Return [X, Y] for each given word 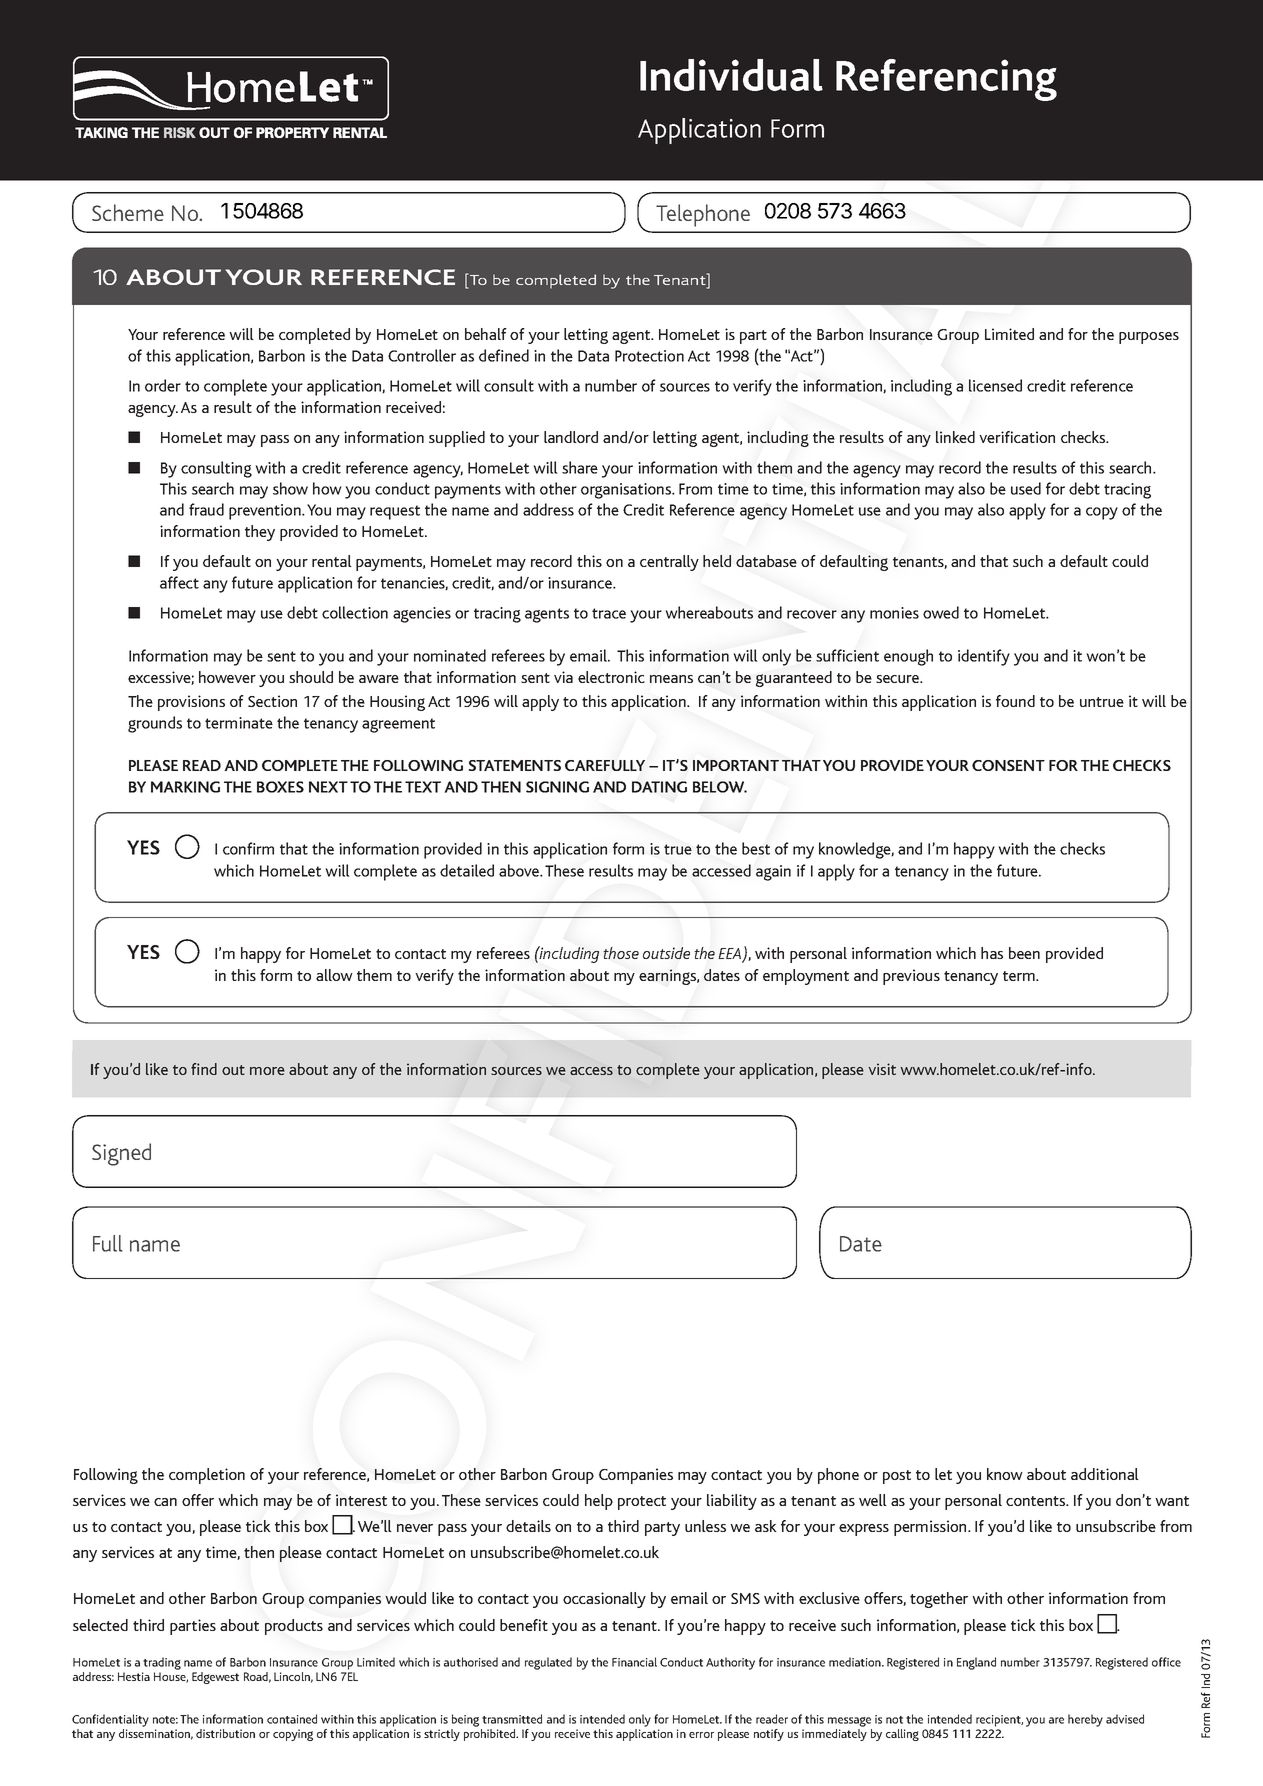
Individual [731, 75]
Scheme [128, 212]
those [621, 953]
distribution [225, 1733]
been [1024, 953]
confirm [248, 848]
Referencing [946, 80]
